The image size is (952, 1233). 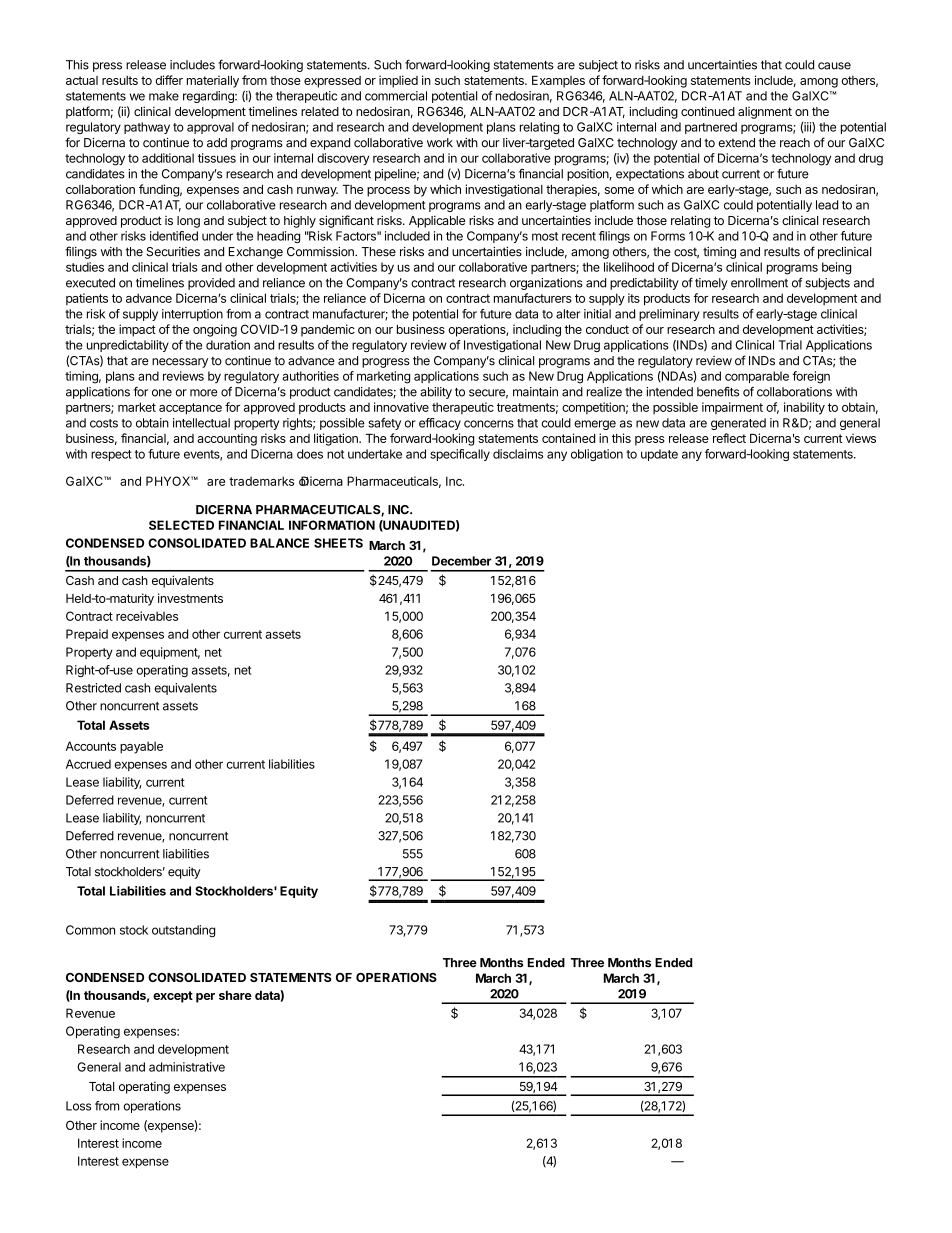 I want to click on December, so click(x=462, y=561).
